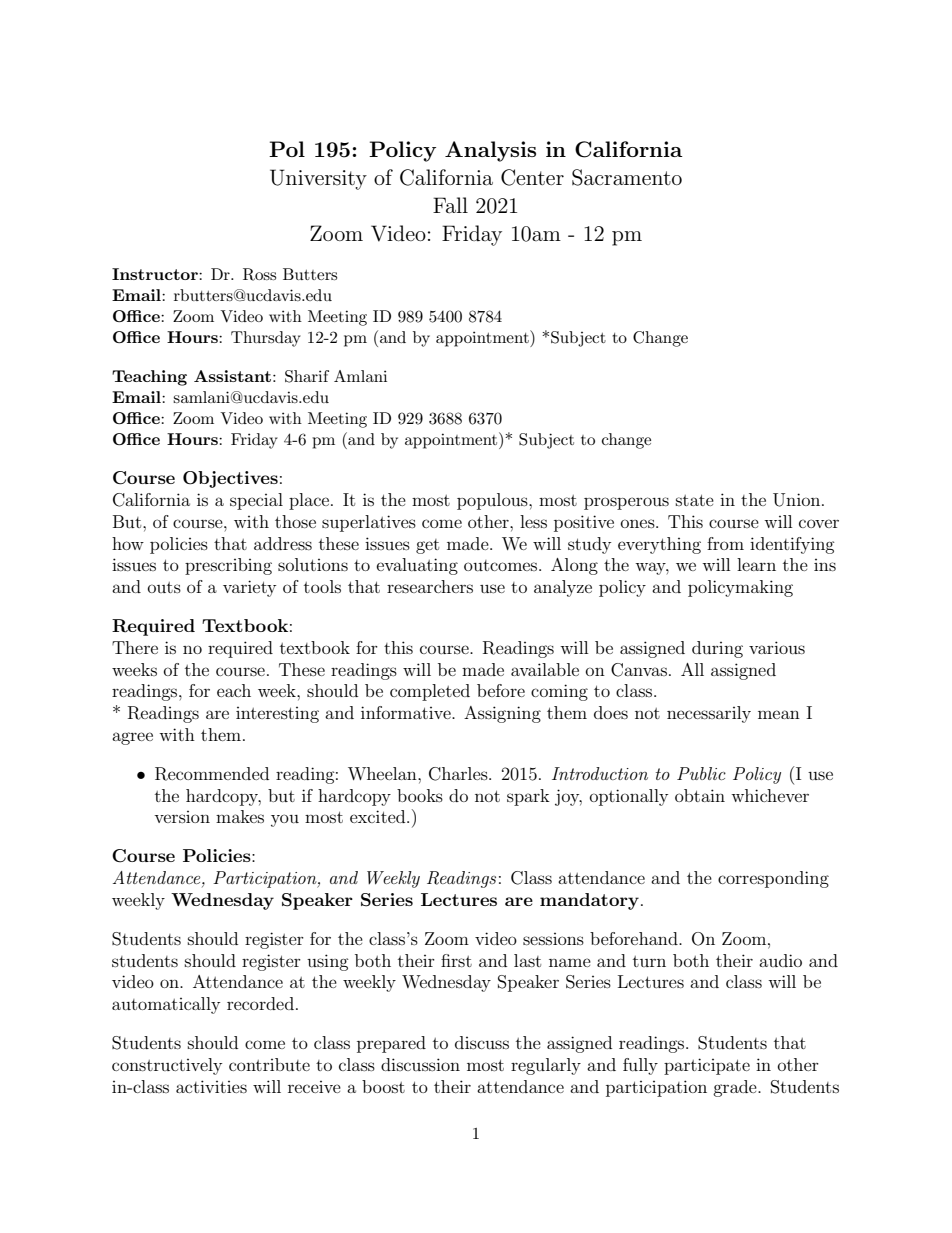  What do you see at coordinates (211, 1086) in the page?
I see `activities` at bounding box center [211, 1086].
